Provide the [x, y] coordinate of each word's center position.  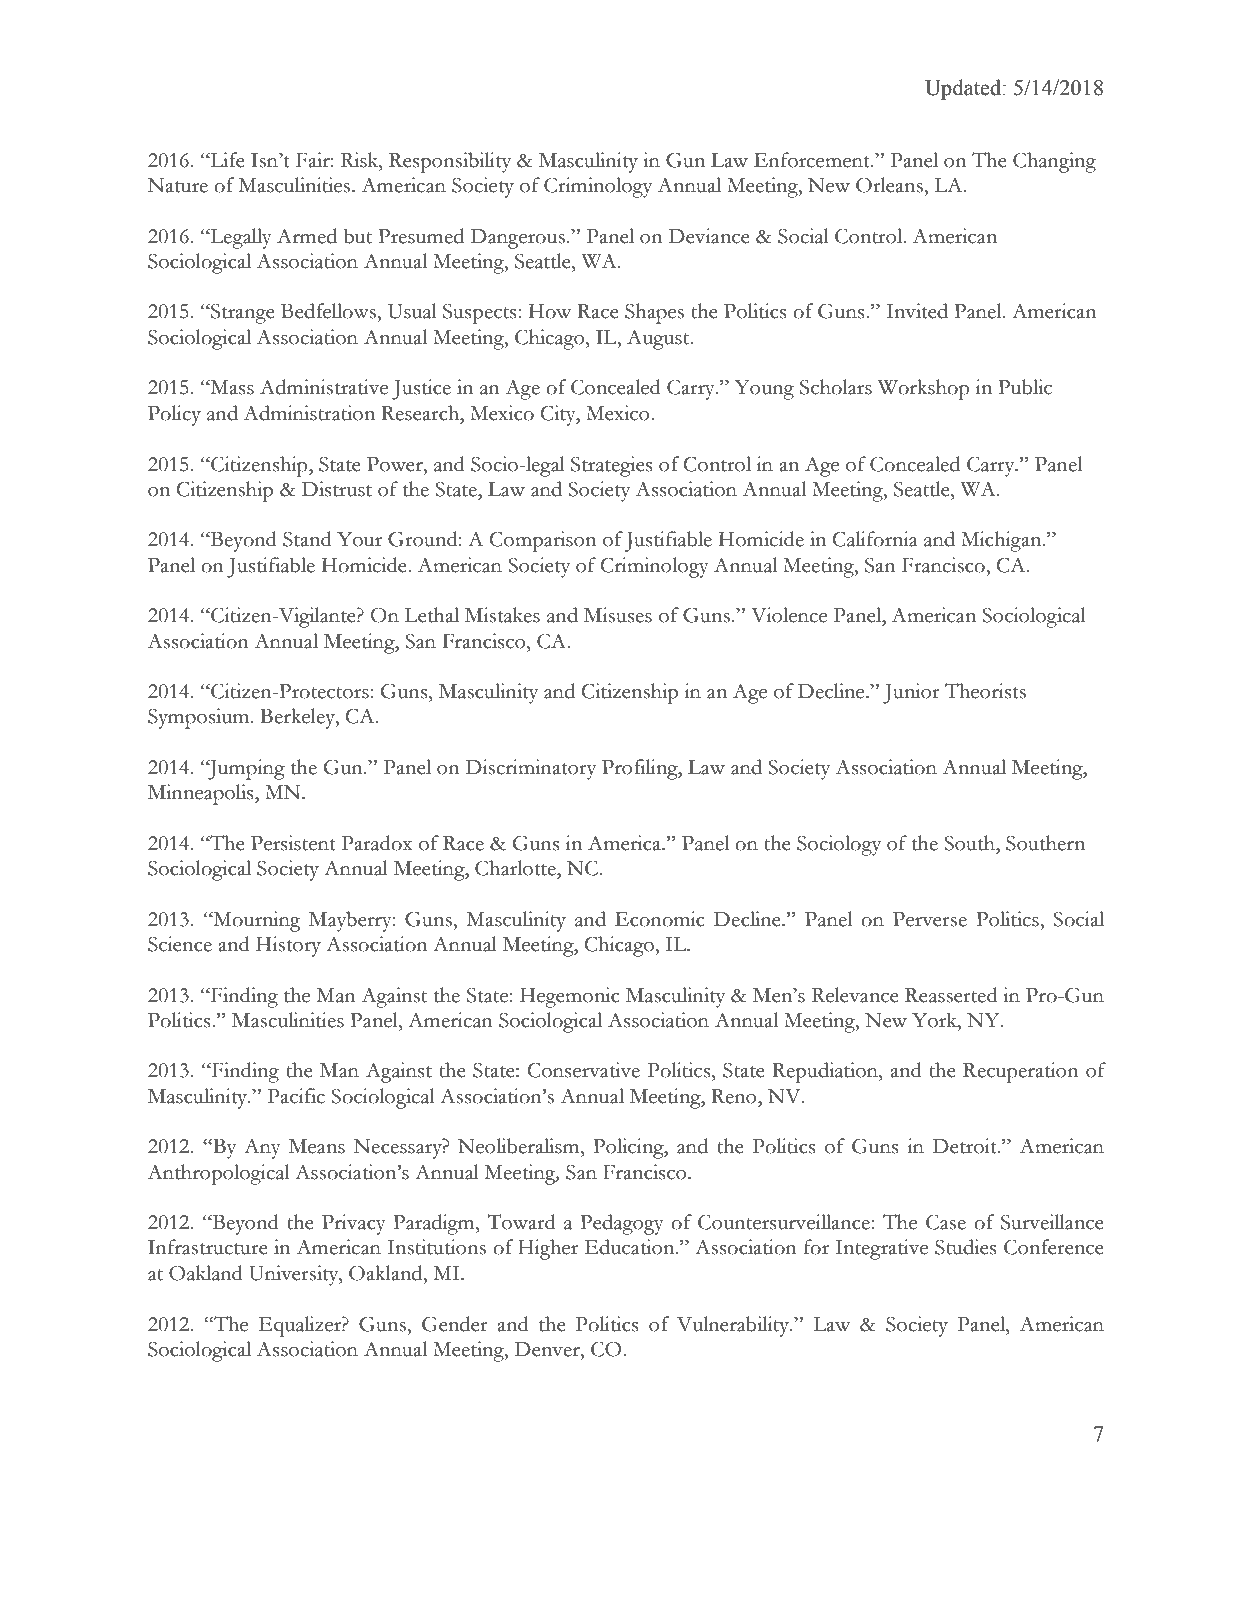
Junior [911, 693]
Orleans [890, 185]
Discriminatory [531, 769]
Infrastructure [208, 1247]
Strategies [611, 466]
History [288, 946]
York [935, 1020]
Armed [307, 236]
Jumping [245, 769]
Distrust [337, 489]
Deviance [709, 236]
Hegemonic [570, 997]
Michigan [1002, 541]
